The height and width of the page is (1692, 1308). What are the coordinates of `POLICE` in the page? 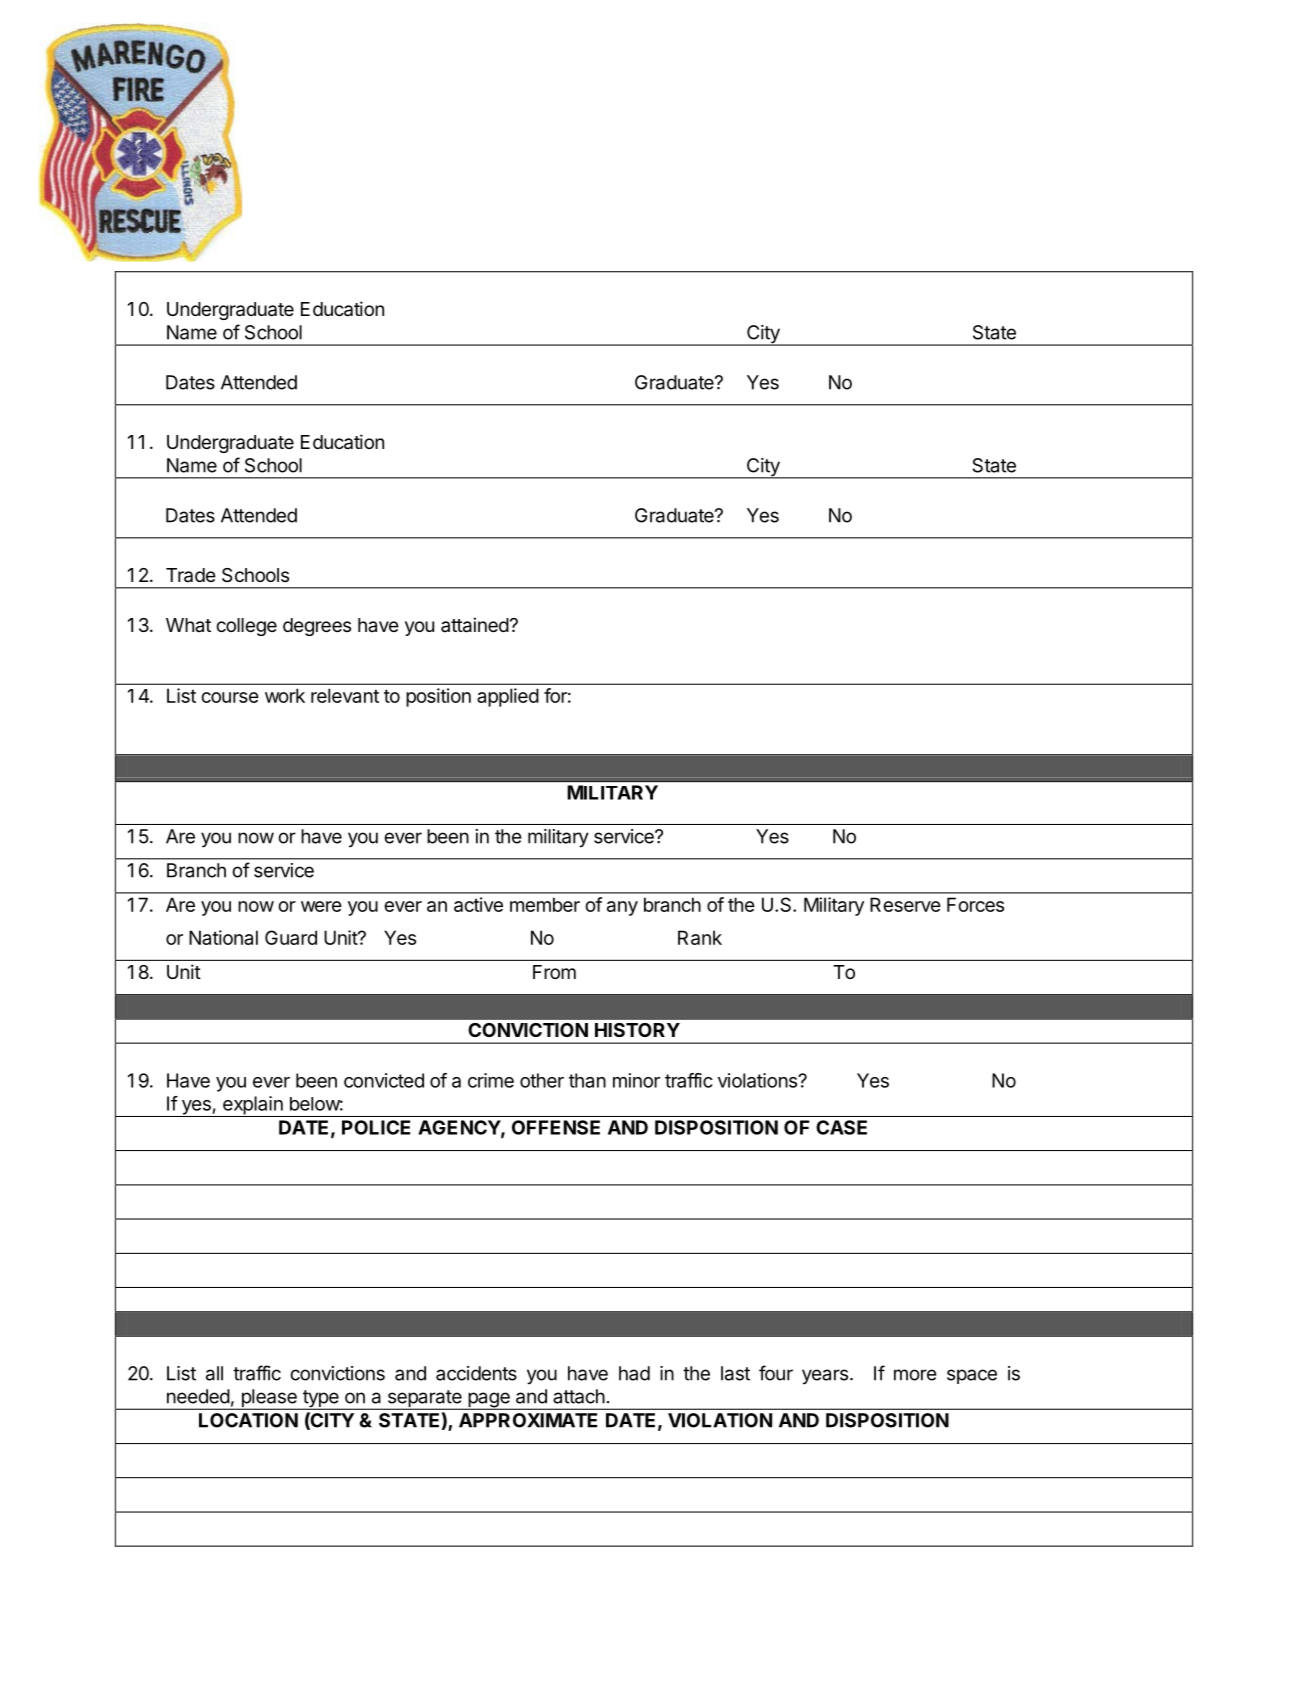 It's located at (376, 1127).
